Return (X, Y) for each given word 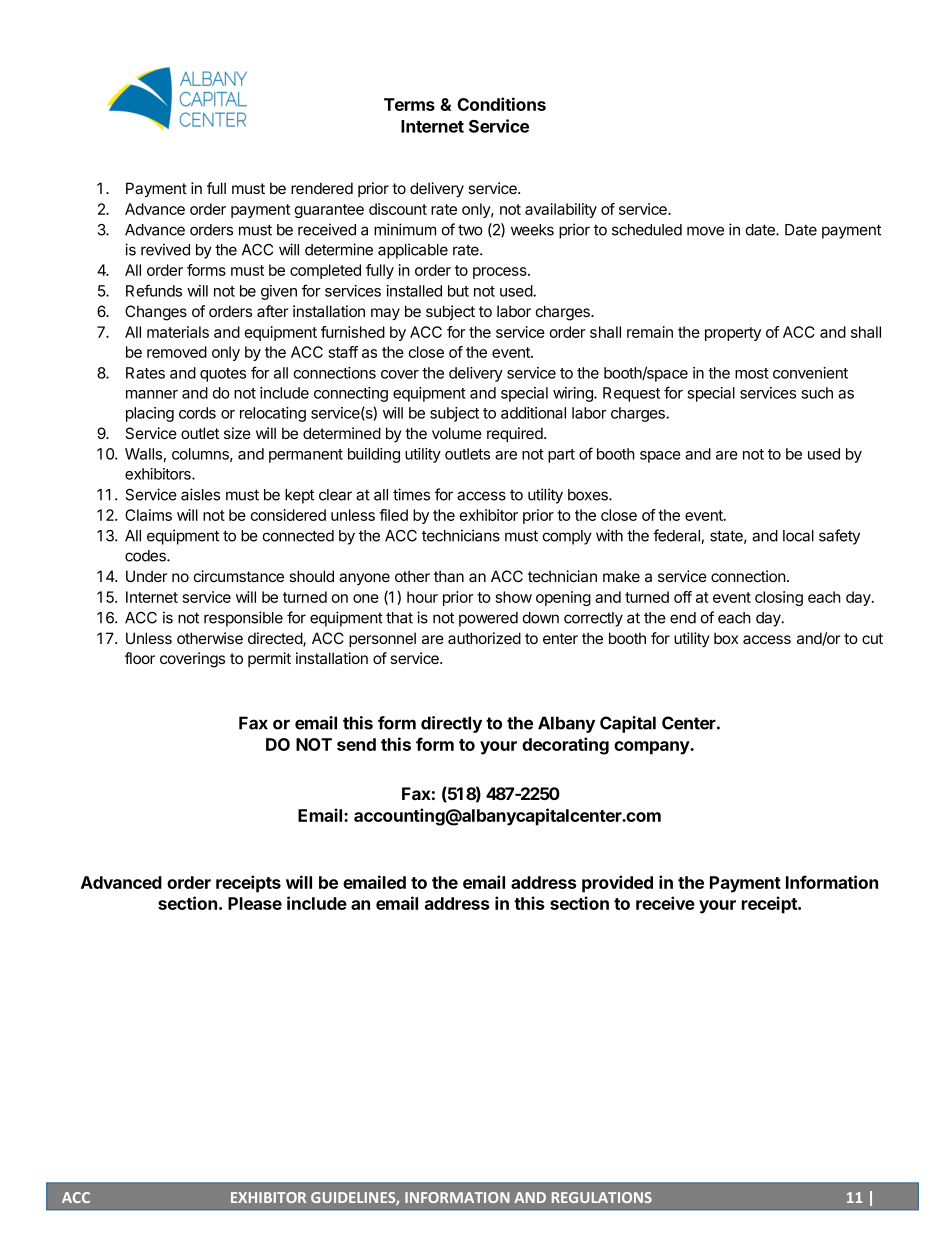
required (516, 434)
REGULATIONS (602, 1197)
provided (617, 884)
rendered (322, 188)
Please (255, 903)
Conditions (501, 104)
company (652, 748)
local (798, 536)
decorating (565, 746)
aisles (200, 494)
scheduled (647, 230)
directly (451, 724)
